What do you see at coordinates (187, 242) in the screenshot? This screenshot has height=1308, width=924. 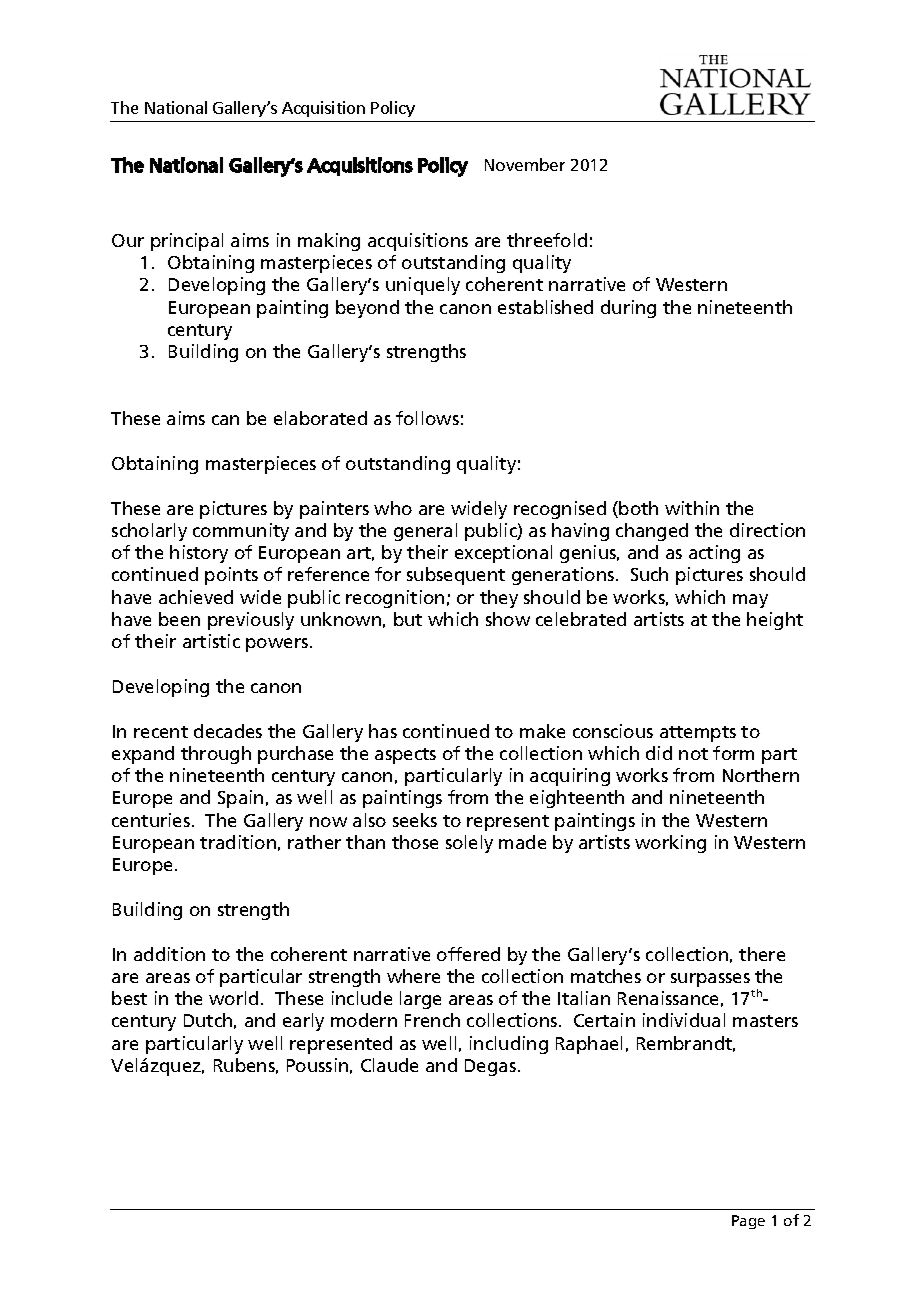 I see `principal` at bounding box center [187, 242].
